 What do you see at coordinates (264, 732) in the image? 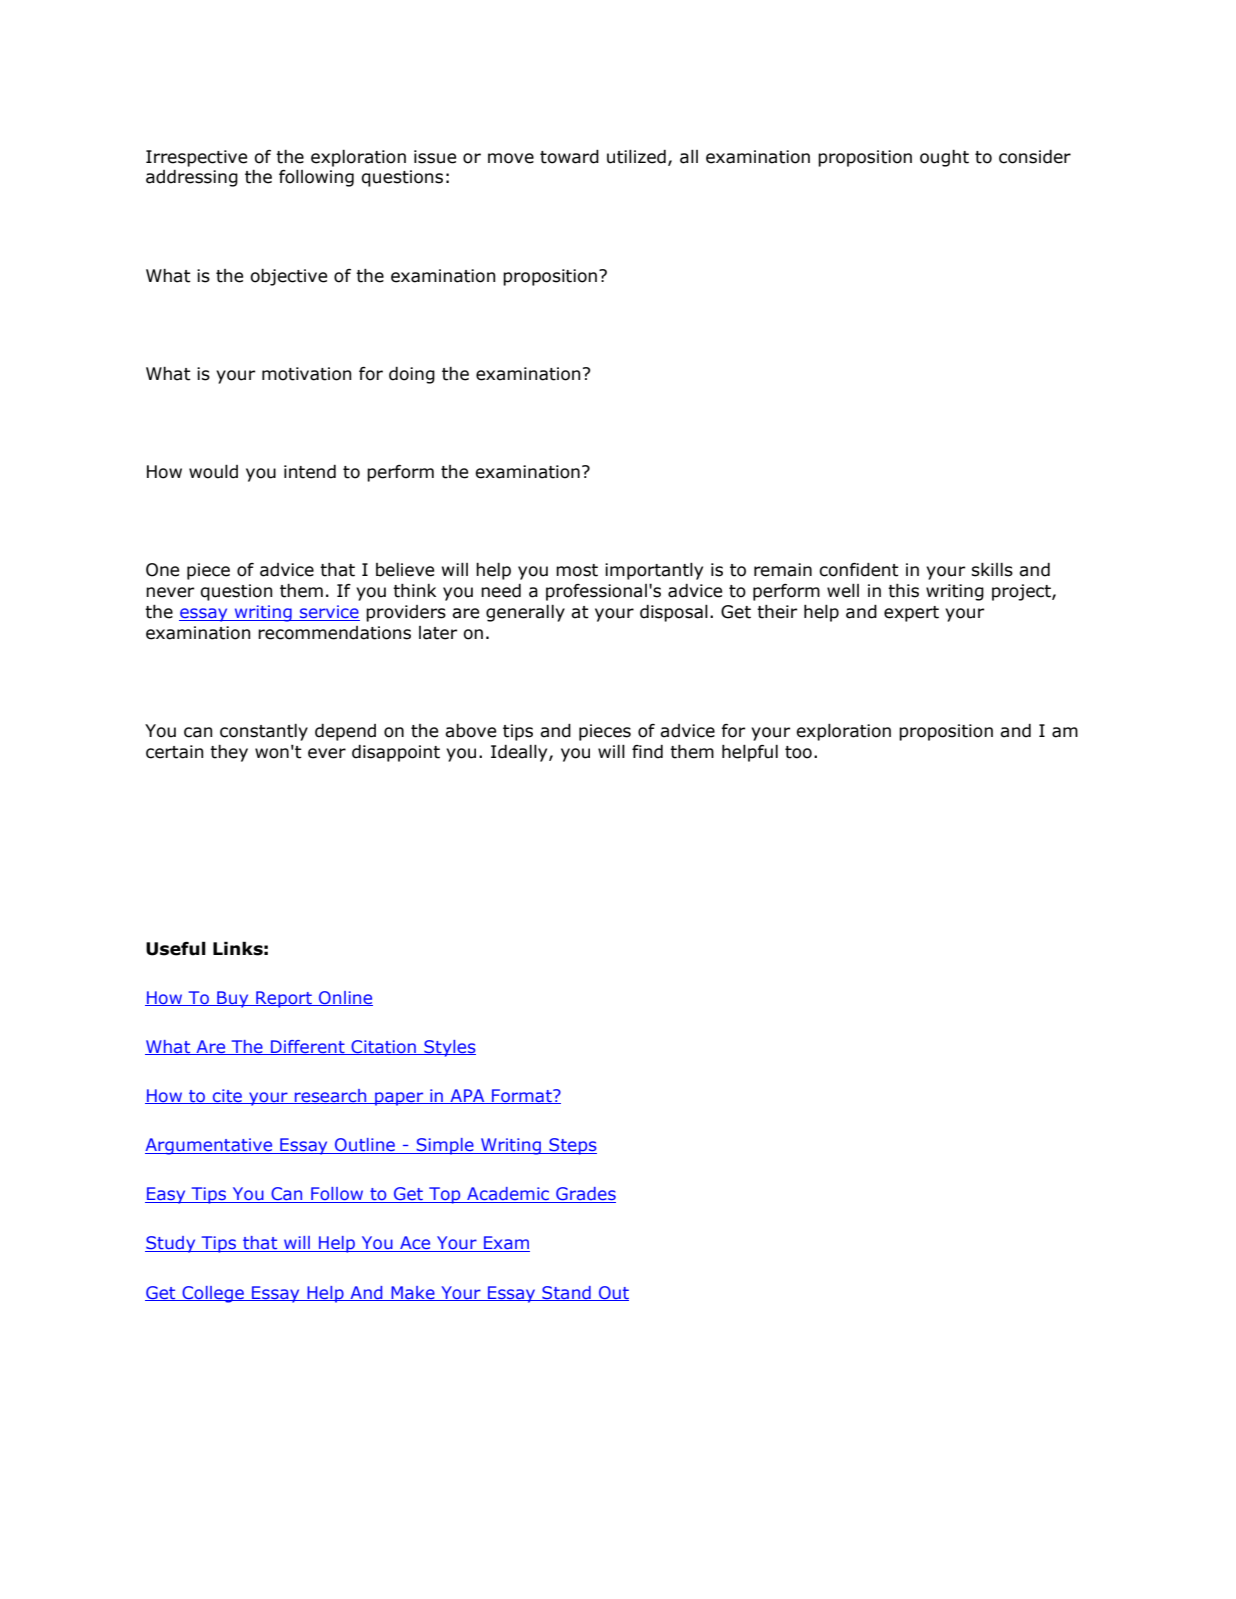
I see `constantly` at bounding box center [264, 732].
